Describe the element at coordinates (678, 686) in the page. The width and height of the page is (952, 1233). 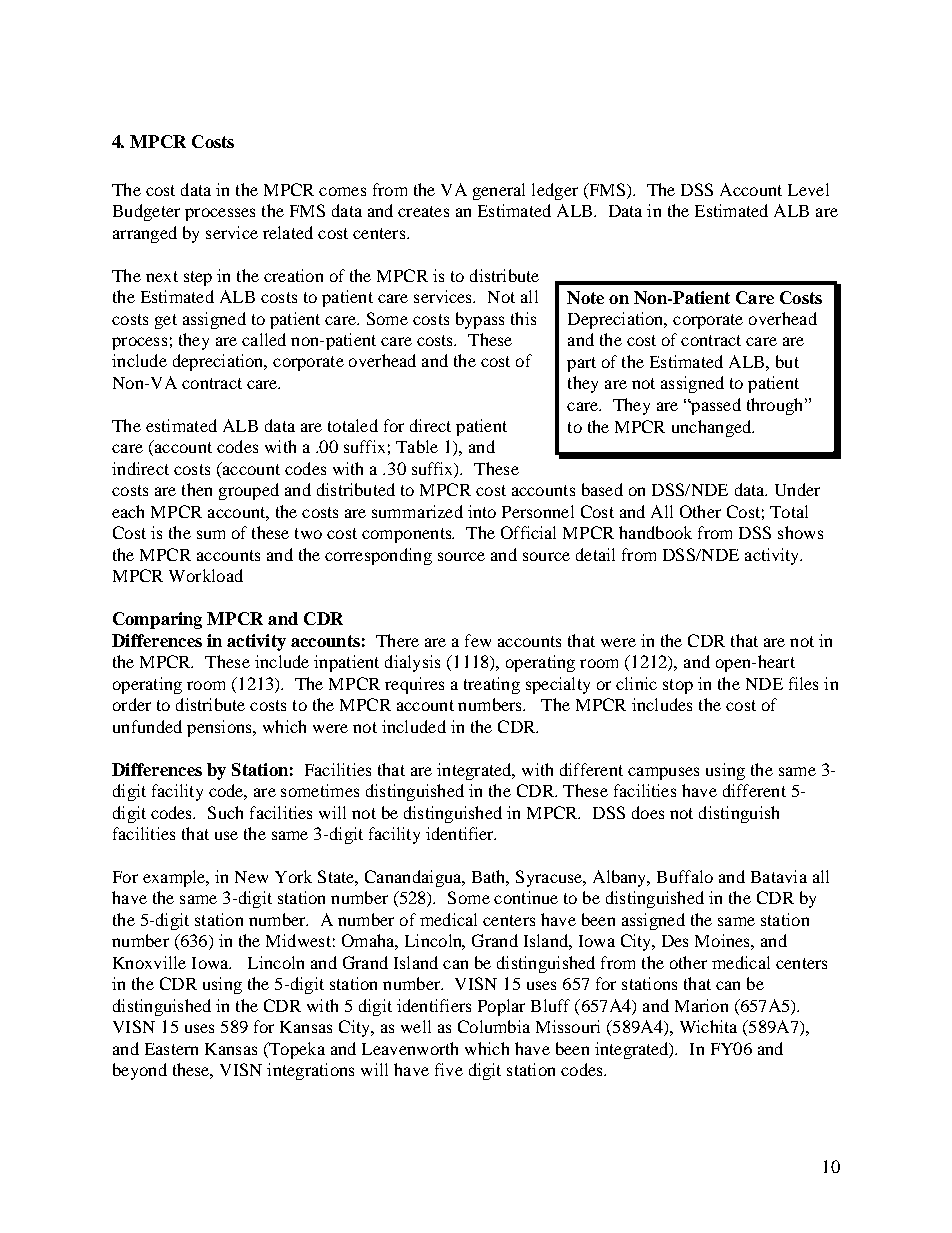
I see `stop` at that location.
